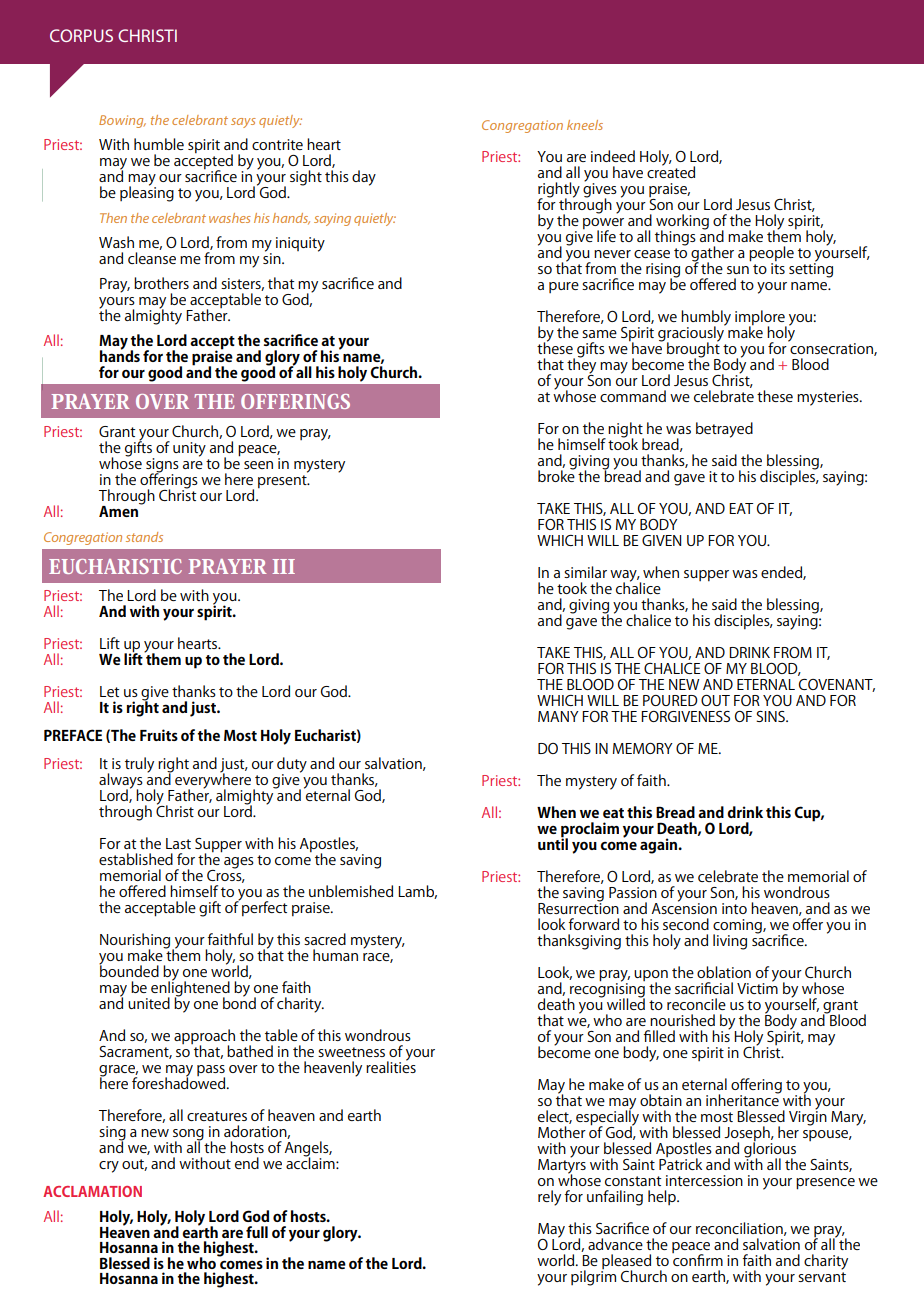 The height and width of the image is (1308, 924). Describe the element at coordinates (122, 121) in the image. I see `Bowing` at that location.
